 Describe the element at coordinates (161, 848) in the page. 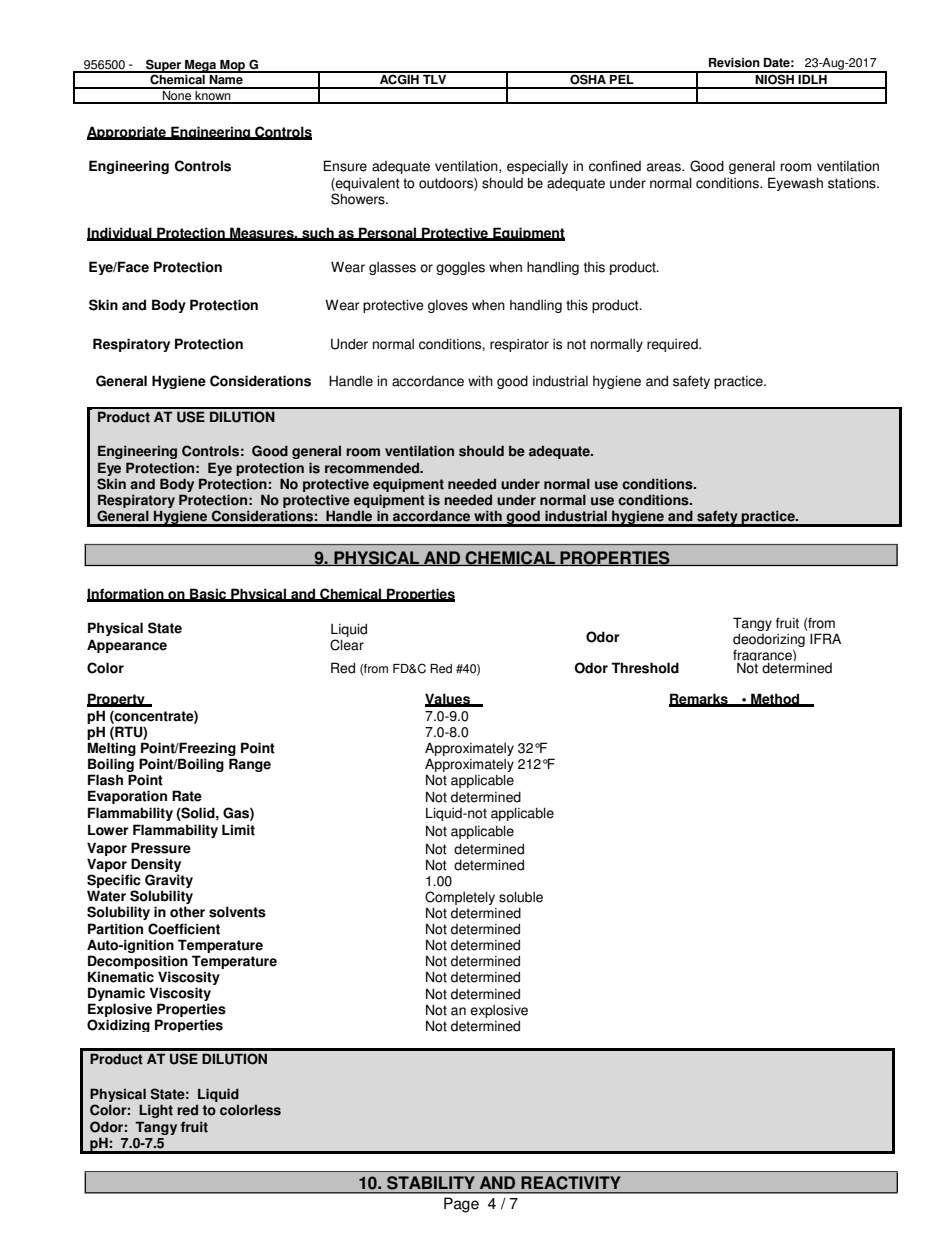

I see `Pressure` at that location.
